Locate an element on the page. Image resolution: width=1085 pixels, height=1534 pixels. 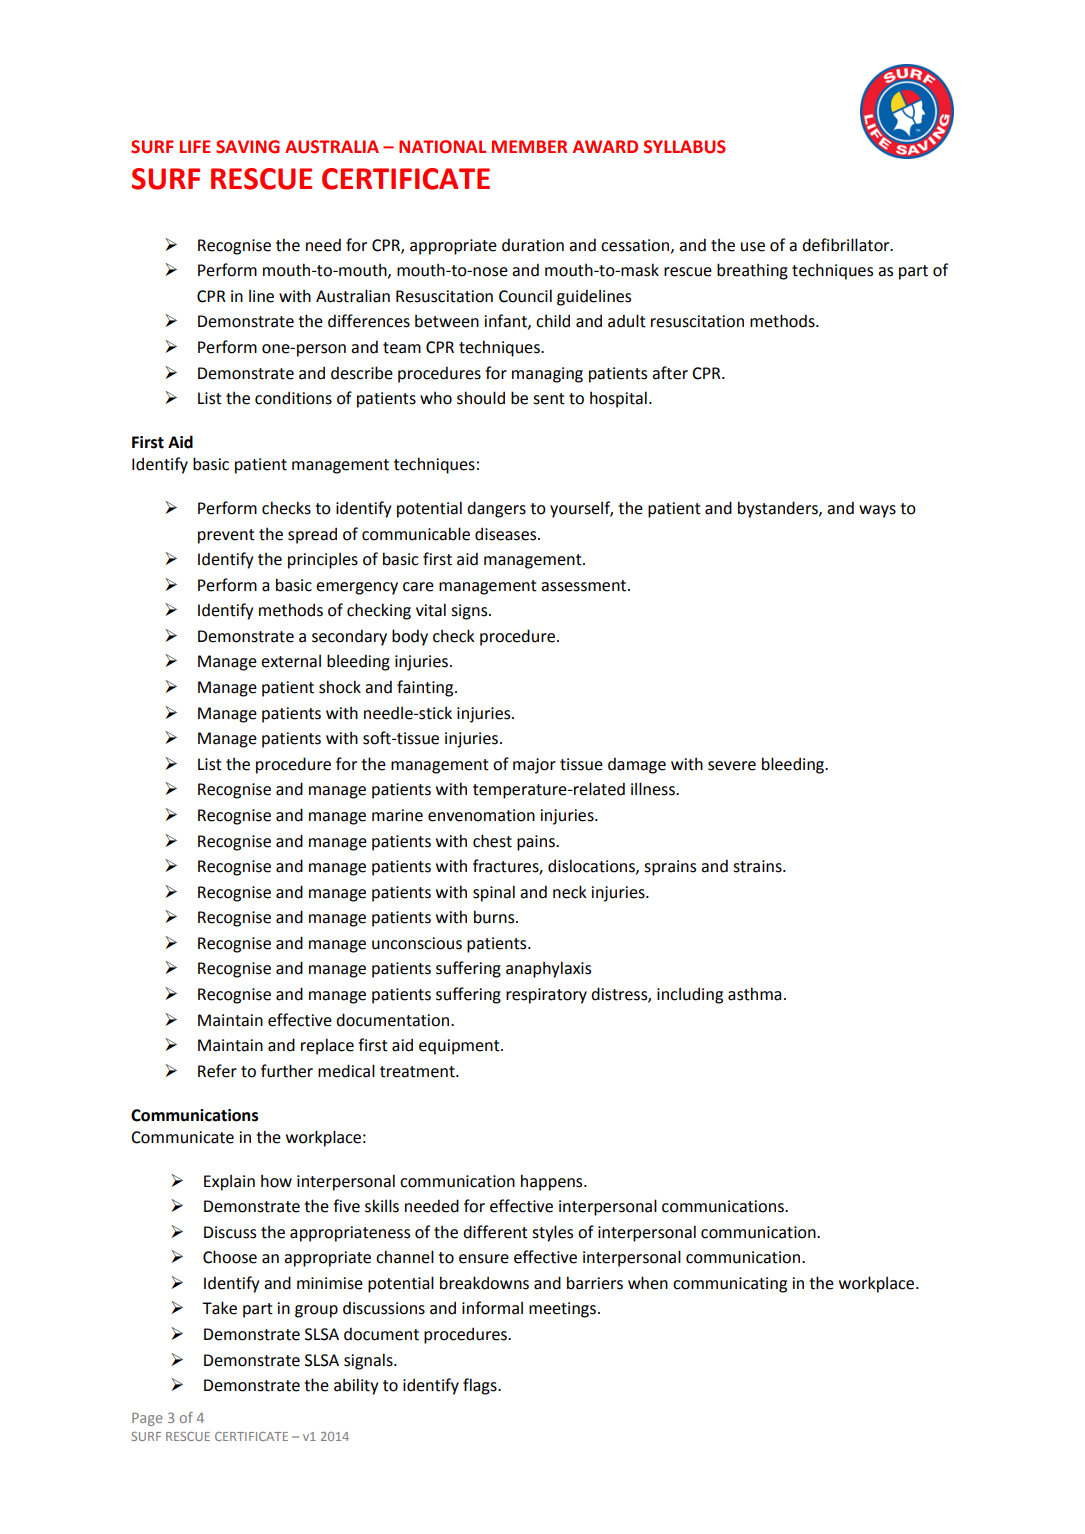
strains is located at coordinates (758, 866).
